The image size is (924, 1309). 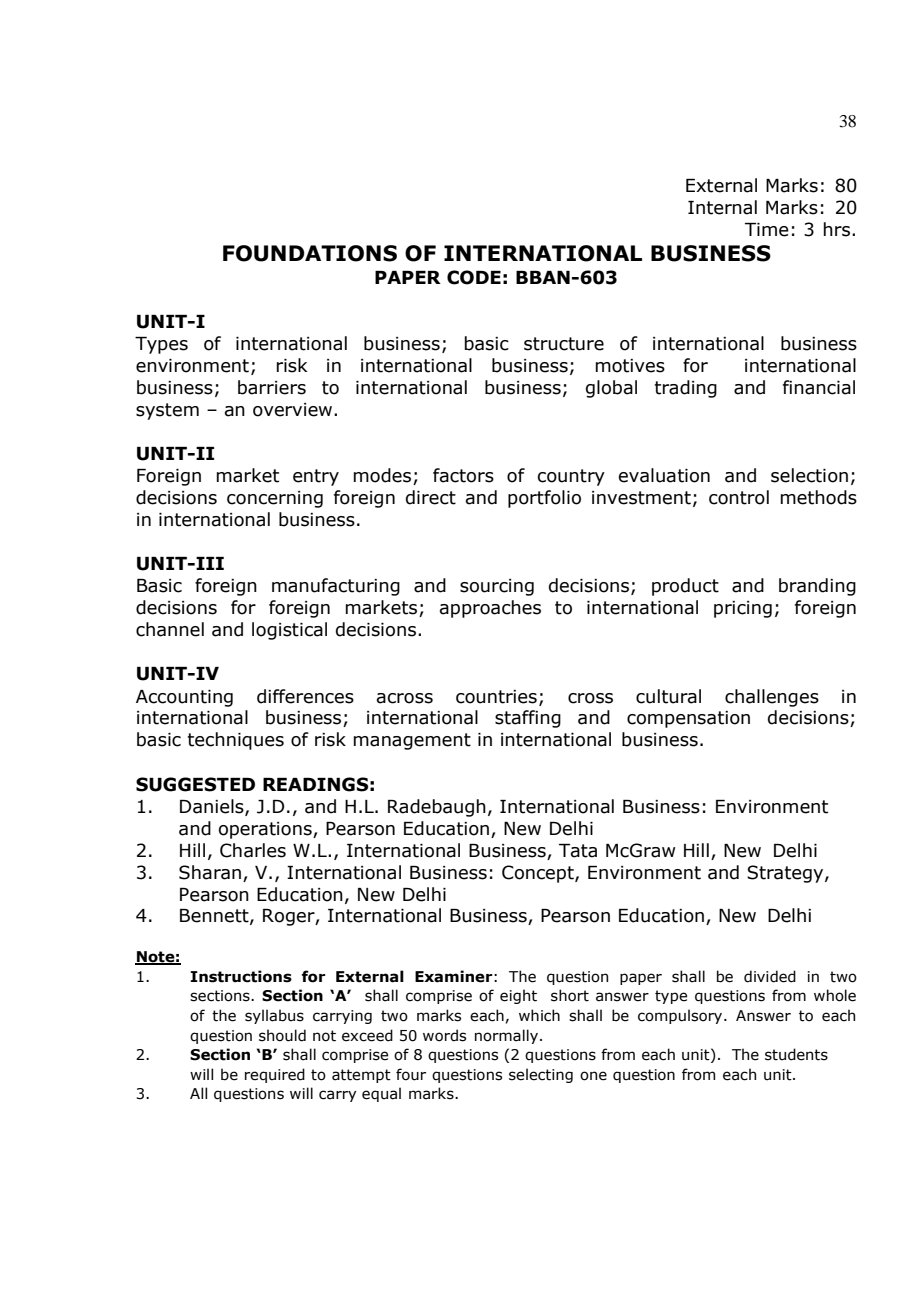 I want to click on pricing, so click(x=743, y=609).
